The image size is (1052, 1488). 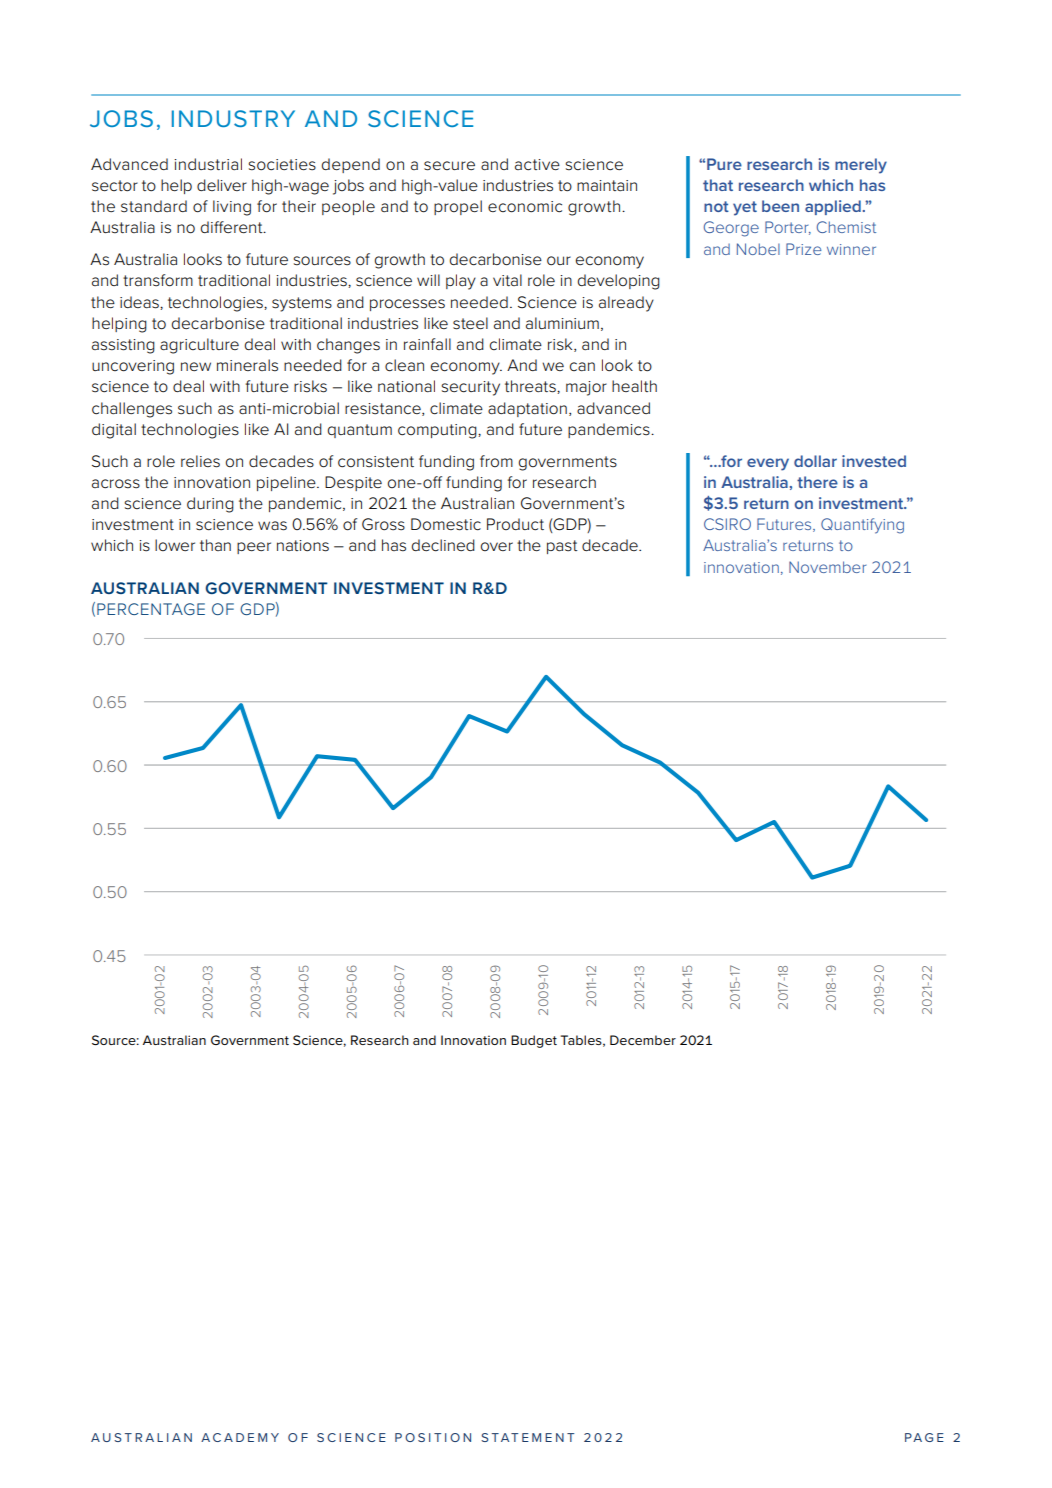 I want to click on declined, so click(x=443, y=545).
